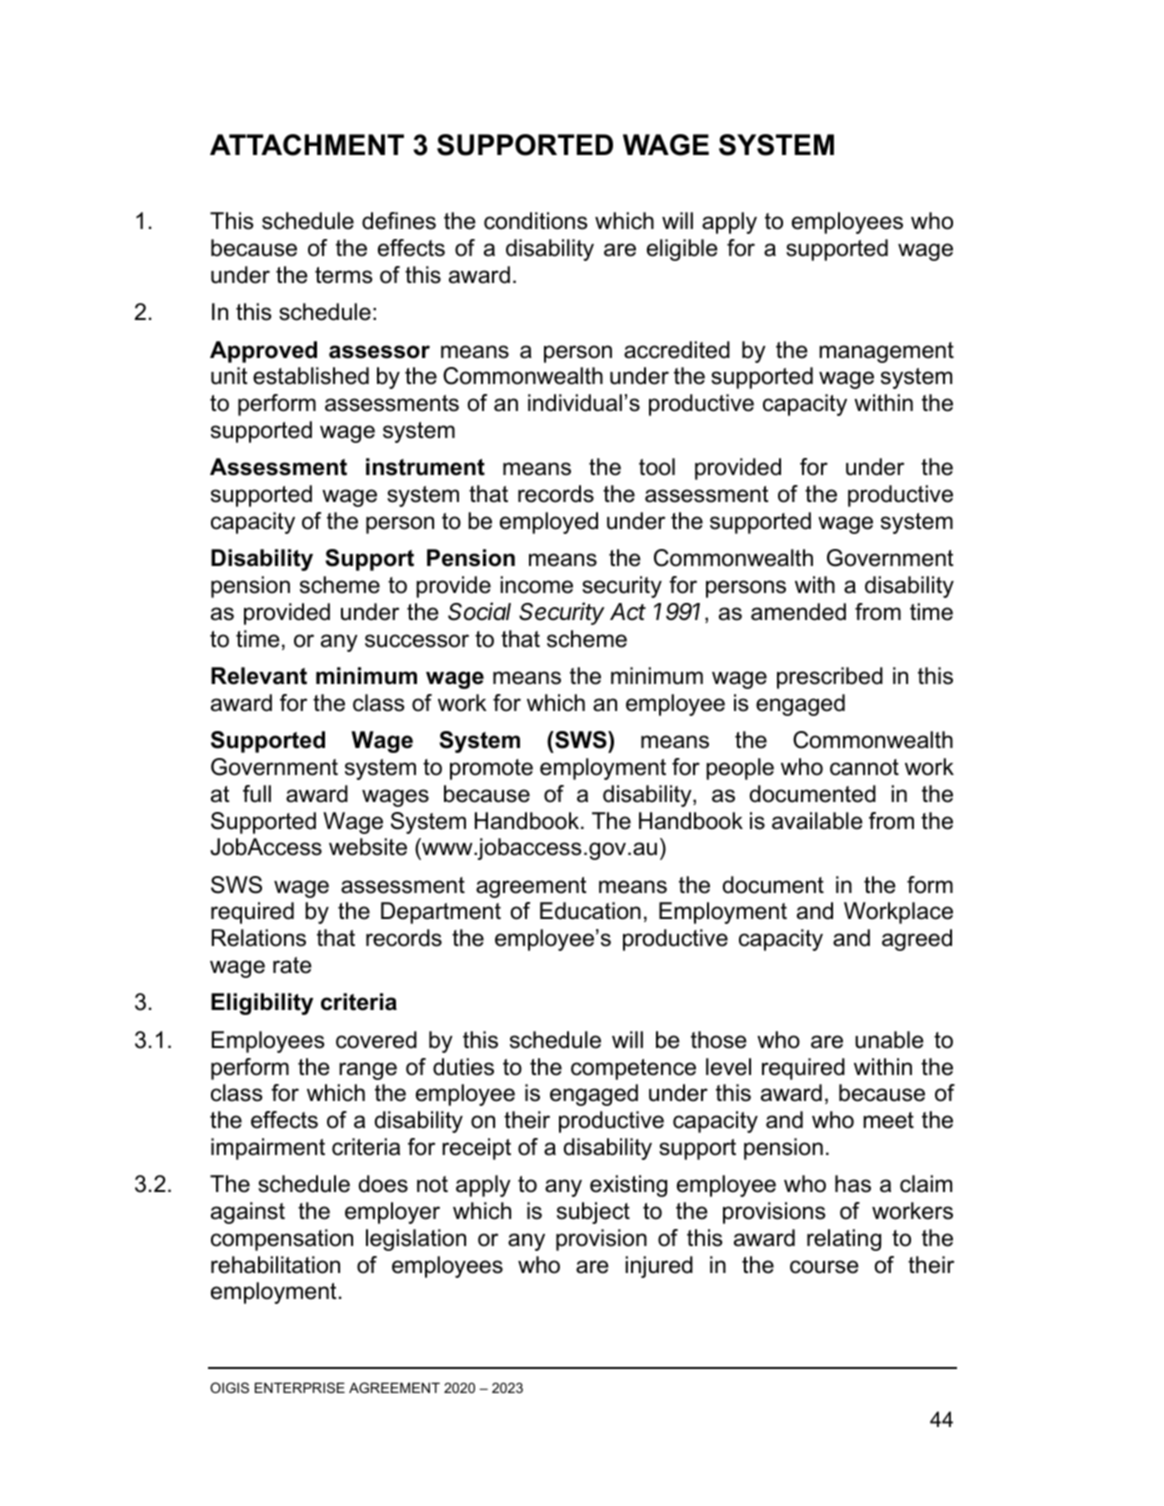 The width and height of the screenshot is (1164, 1506). Describe the element at coordinates (536, 585) in the screenshot. I see `income` at that location.
